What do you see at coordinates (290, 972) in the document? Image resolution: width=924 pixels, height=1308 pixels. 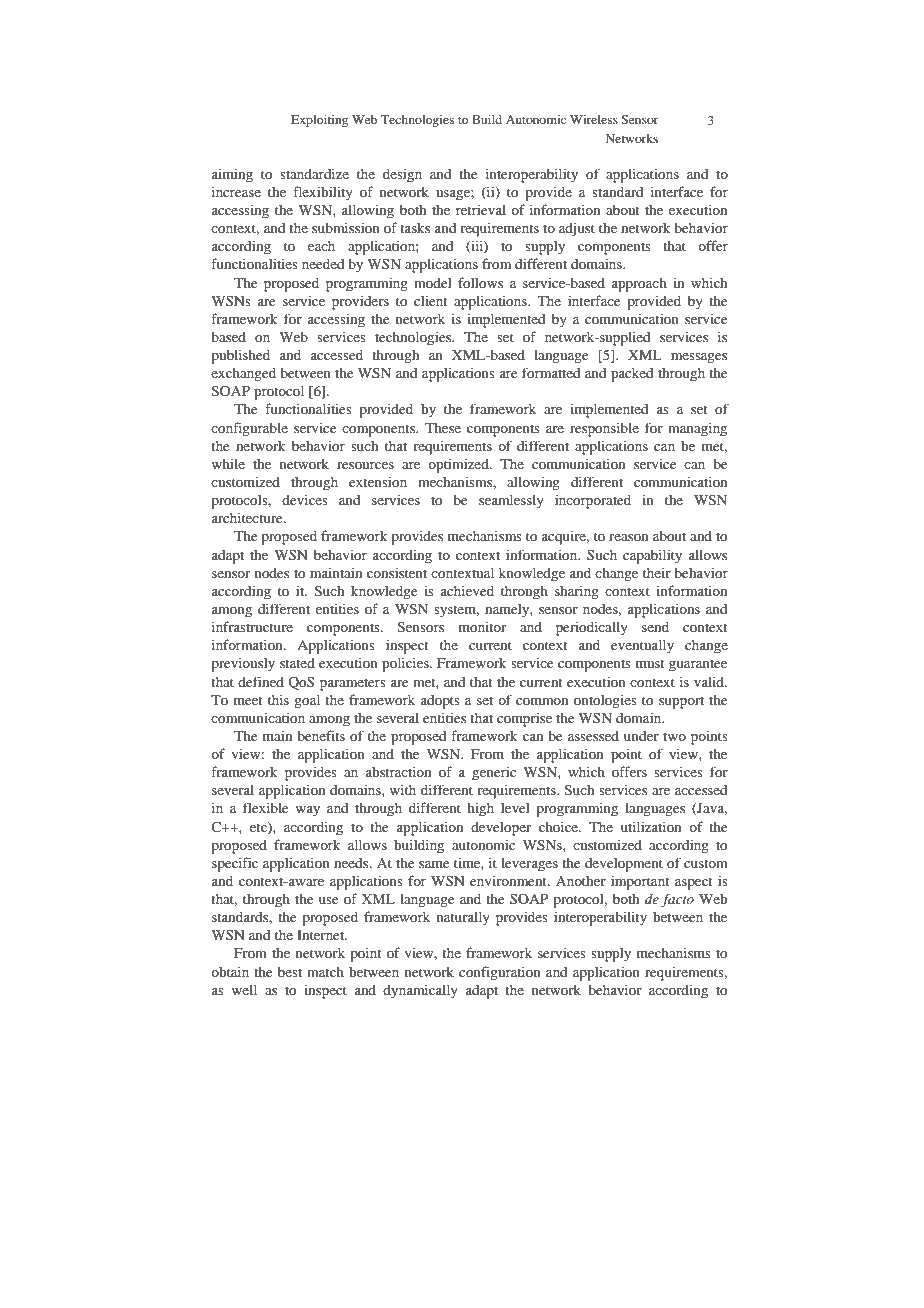 I see `best` at bounding box center [290, 972].
